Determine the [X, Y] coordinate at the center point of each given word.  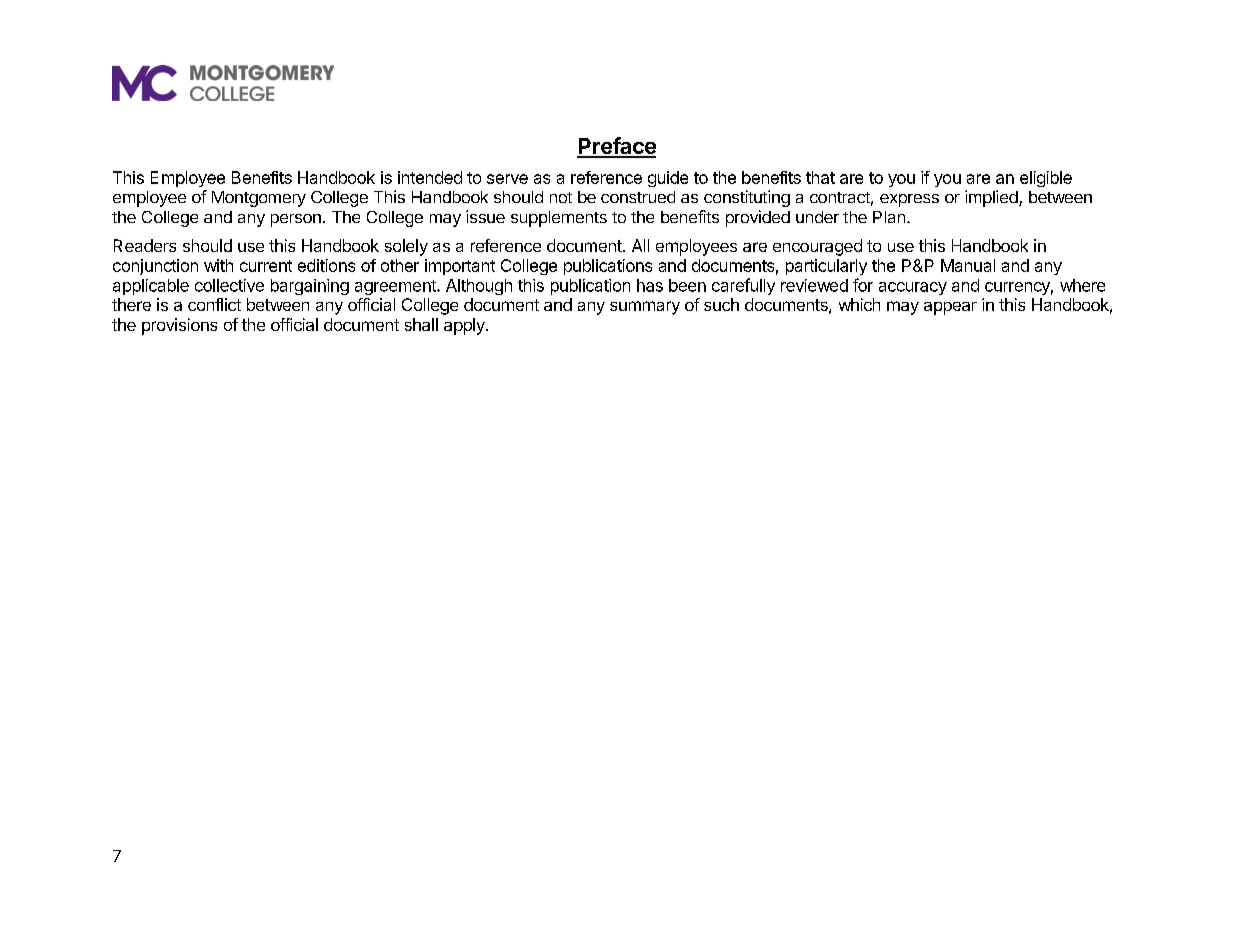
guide [668, 179]
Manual [968, 265]
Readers [145, 245]
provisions [179, 326]
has [650, 285]
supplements [559, 219]
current [266, 266]
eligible [1046, 179]
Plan [889, 217]
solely [406, 247]
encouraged [817, 247]
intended [430, 177]
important [460, 267]
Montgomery [259, 199]
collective [229, 285]
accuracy [913, 288]
